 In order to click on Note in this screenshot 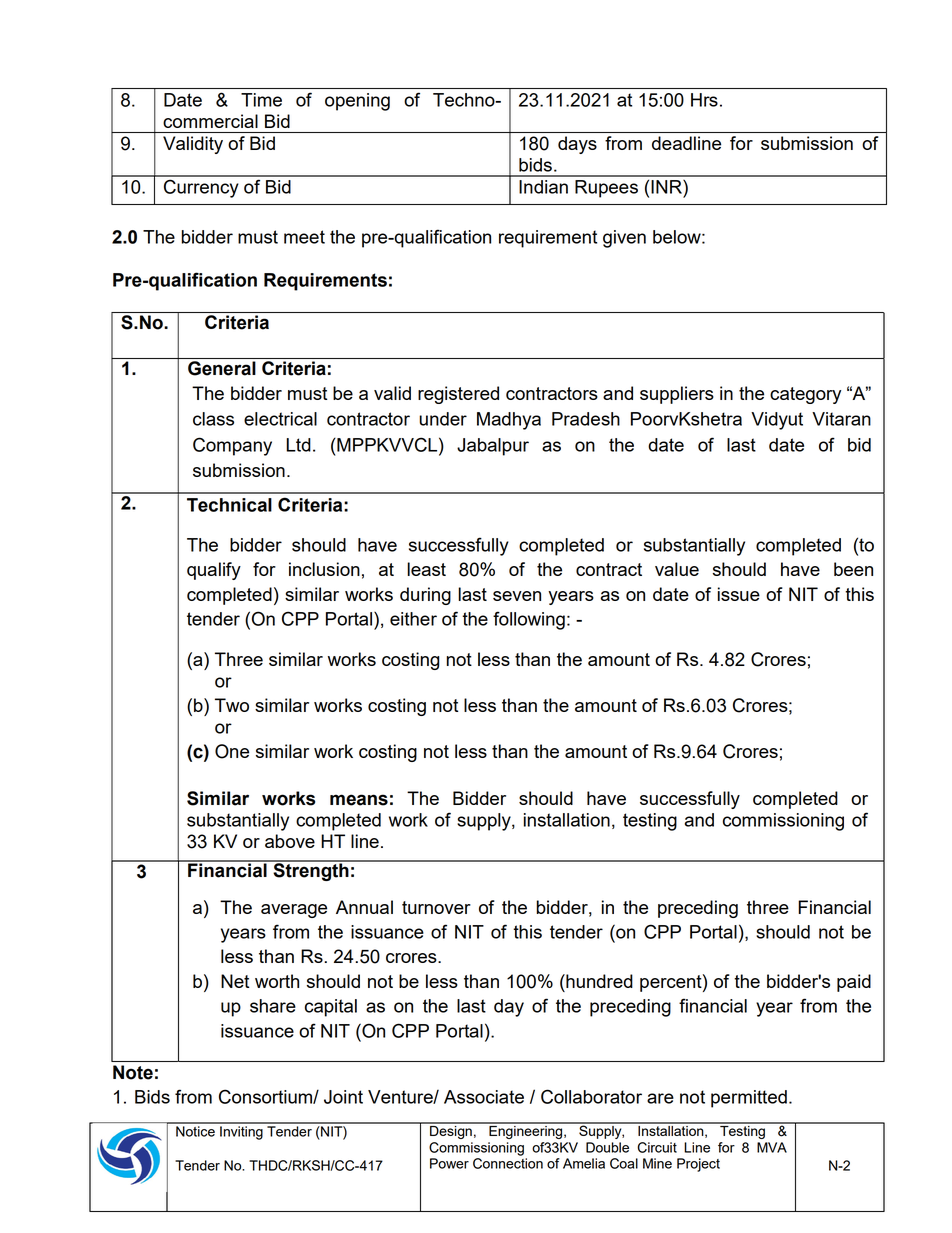, I will do `click(133, 1072)`.
